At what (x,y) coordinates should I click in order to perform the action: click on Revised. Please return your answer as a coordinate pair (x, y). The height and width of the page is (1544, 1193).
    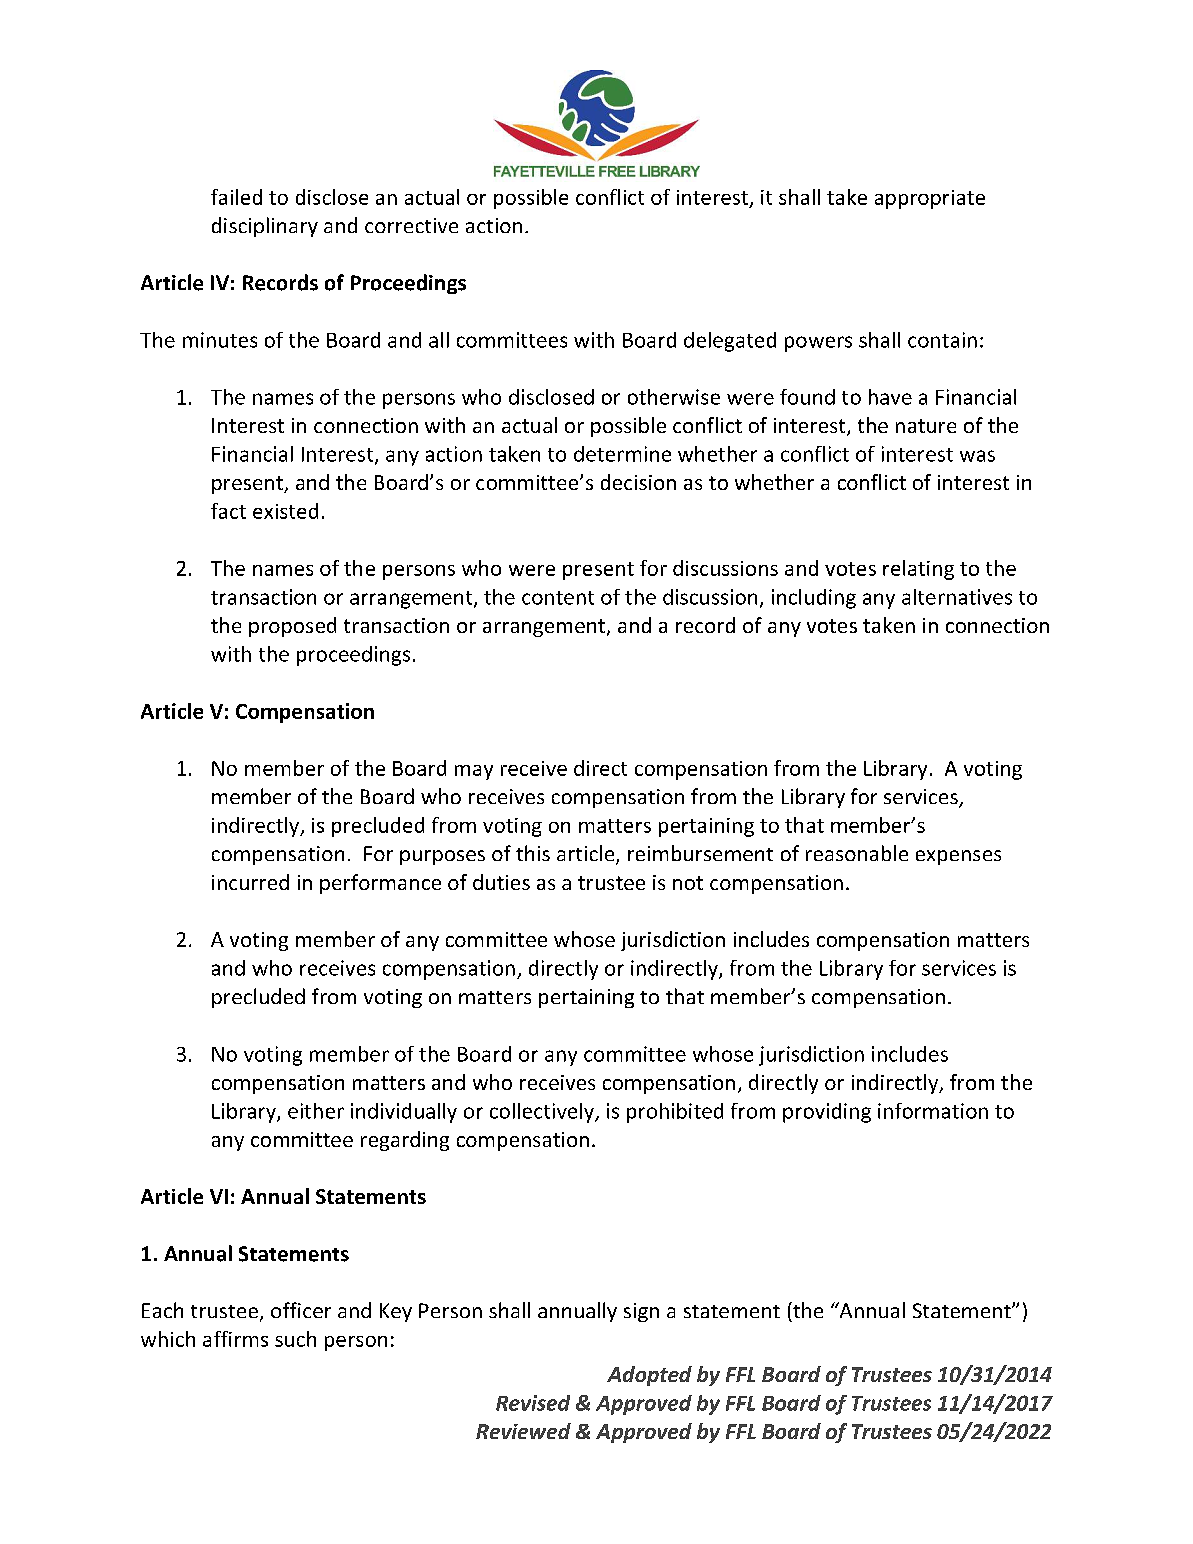
    Looking at the image, I should click on (533, 1403).
